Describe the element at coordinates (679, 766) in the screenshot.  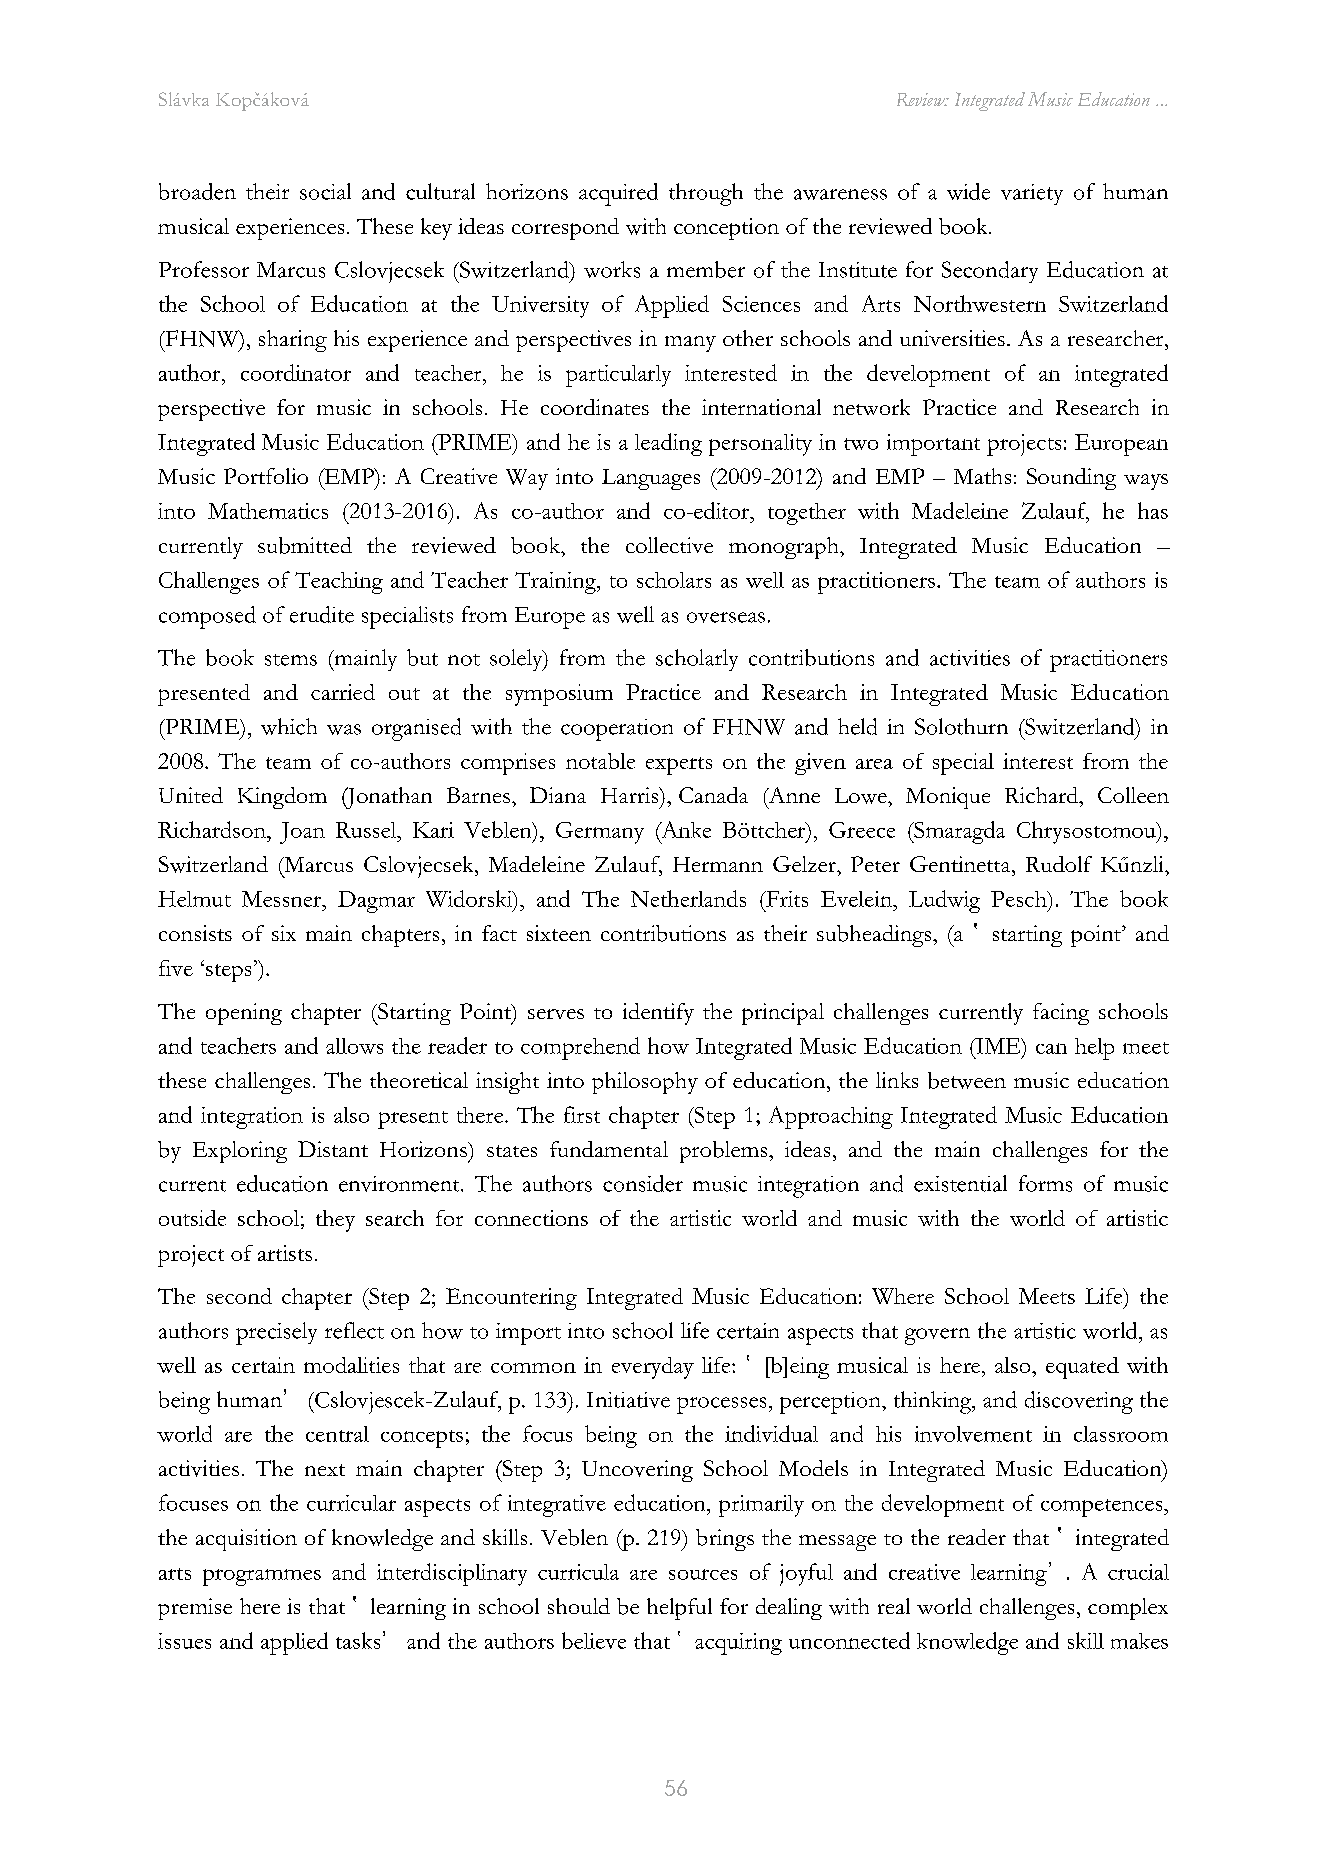
I see `experts` at that location.
